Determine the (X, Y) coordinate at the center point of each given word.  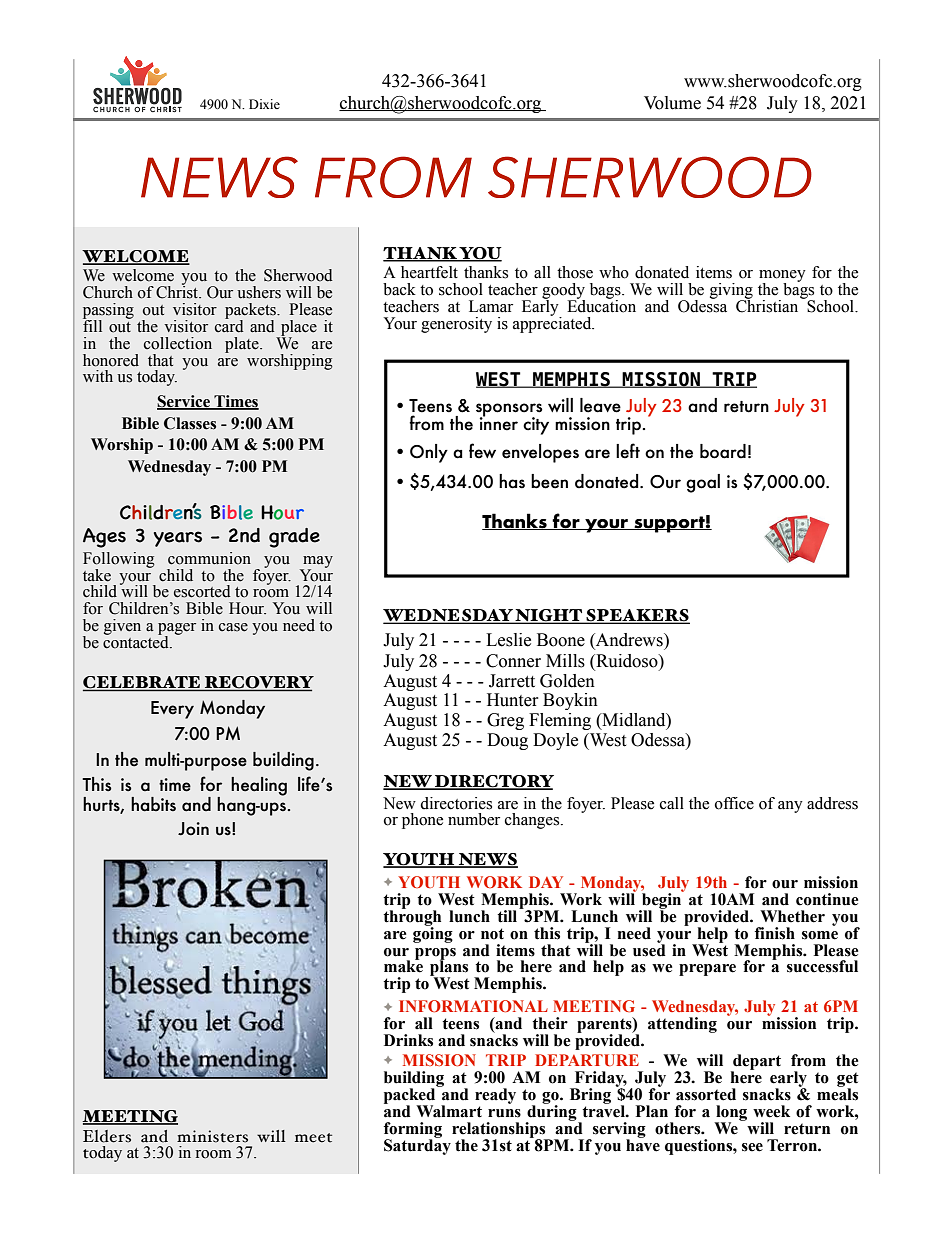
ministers (212, 1136)
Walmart (449, 1111)
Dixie (264, 104)
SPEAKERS (637, 616)
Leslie (508, 640)
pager (177, 630)
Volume (672, 103)
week (771, 1111)
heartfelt (429, 272)
